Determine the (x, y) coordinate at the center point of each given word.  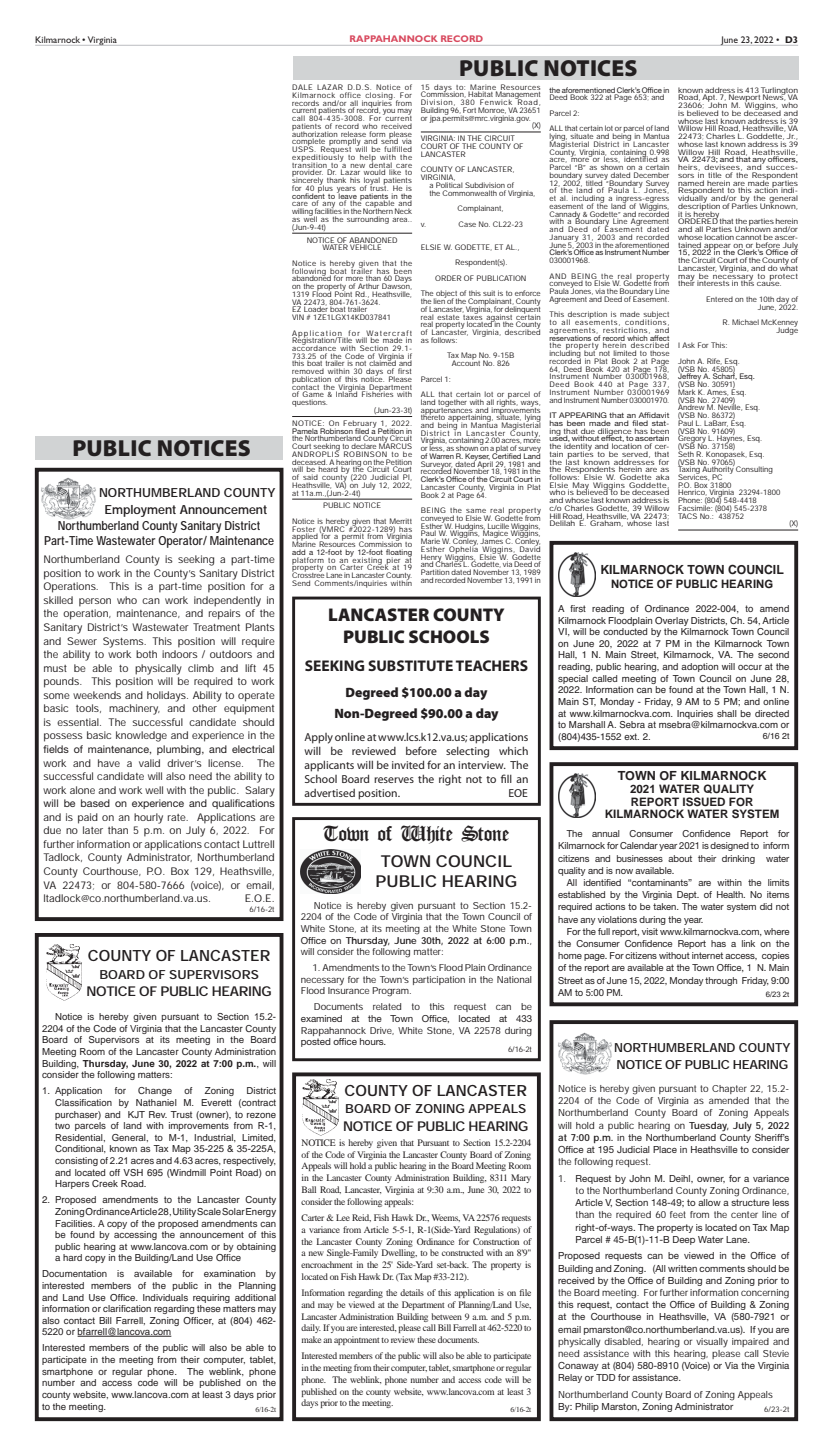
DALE (302, 88)
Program (391, 992)
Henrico (693, 492)
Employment (140, 511)
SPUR (748, 943)
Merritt (401, 522)
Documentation (74, 1273)
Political (449, 184)
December (651, 175)
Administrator (159, 857)
